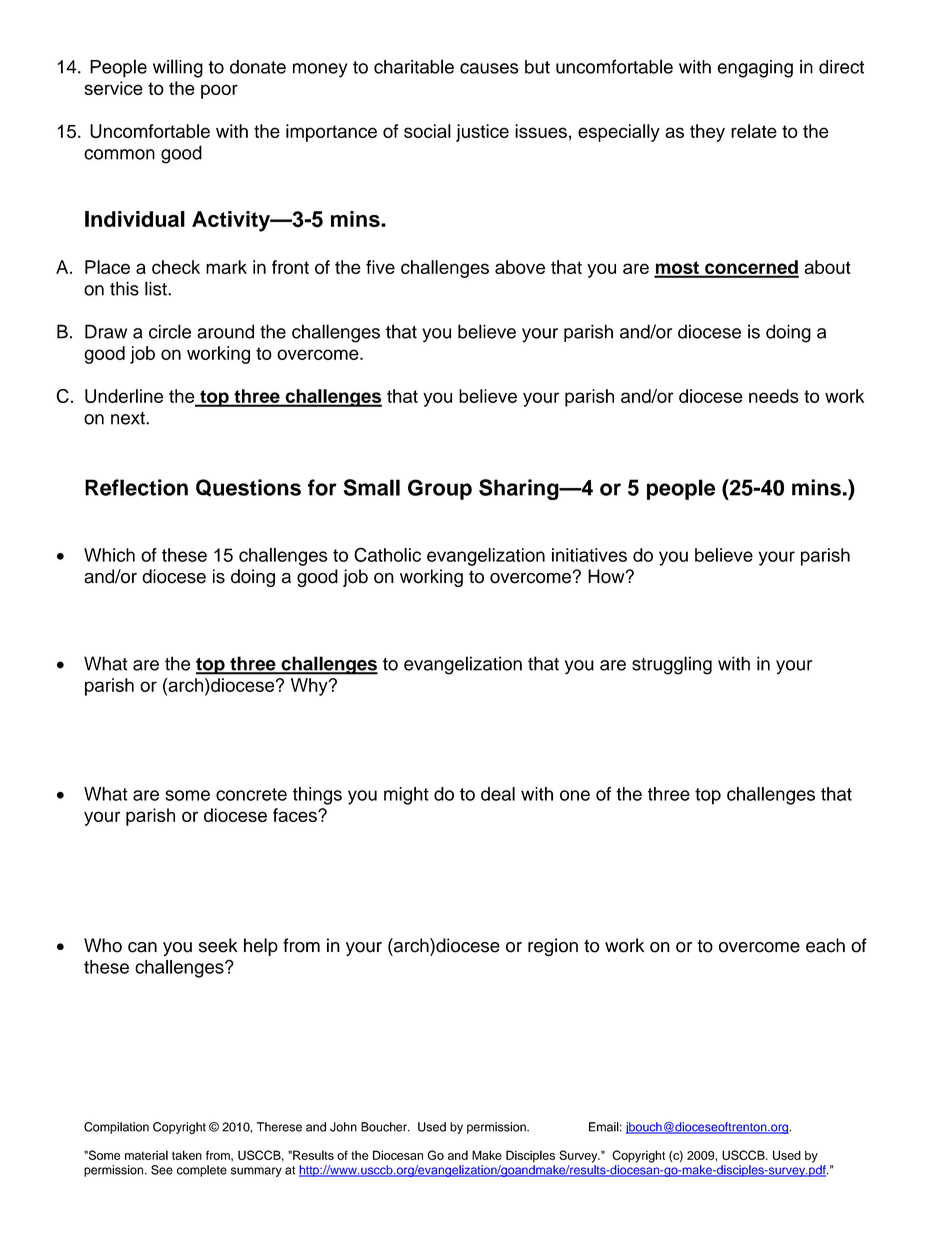 This screenshot has height=1233, width=952. I want to click on Boucher, so click(385, 1127).
